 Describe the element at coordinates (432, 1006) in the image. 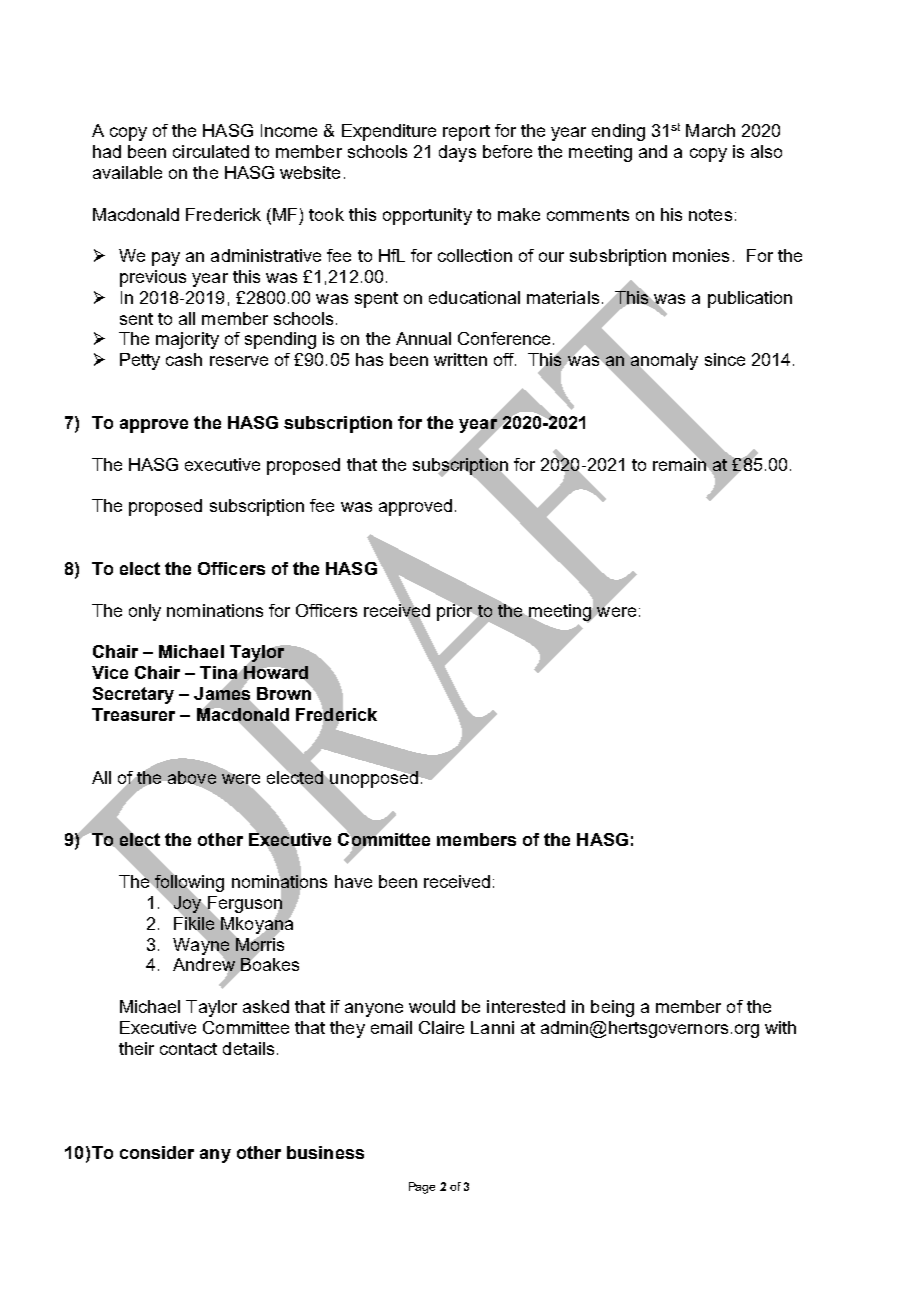

I see `would` at that location.
